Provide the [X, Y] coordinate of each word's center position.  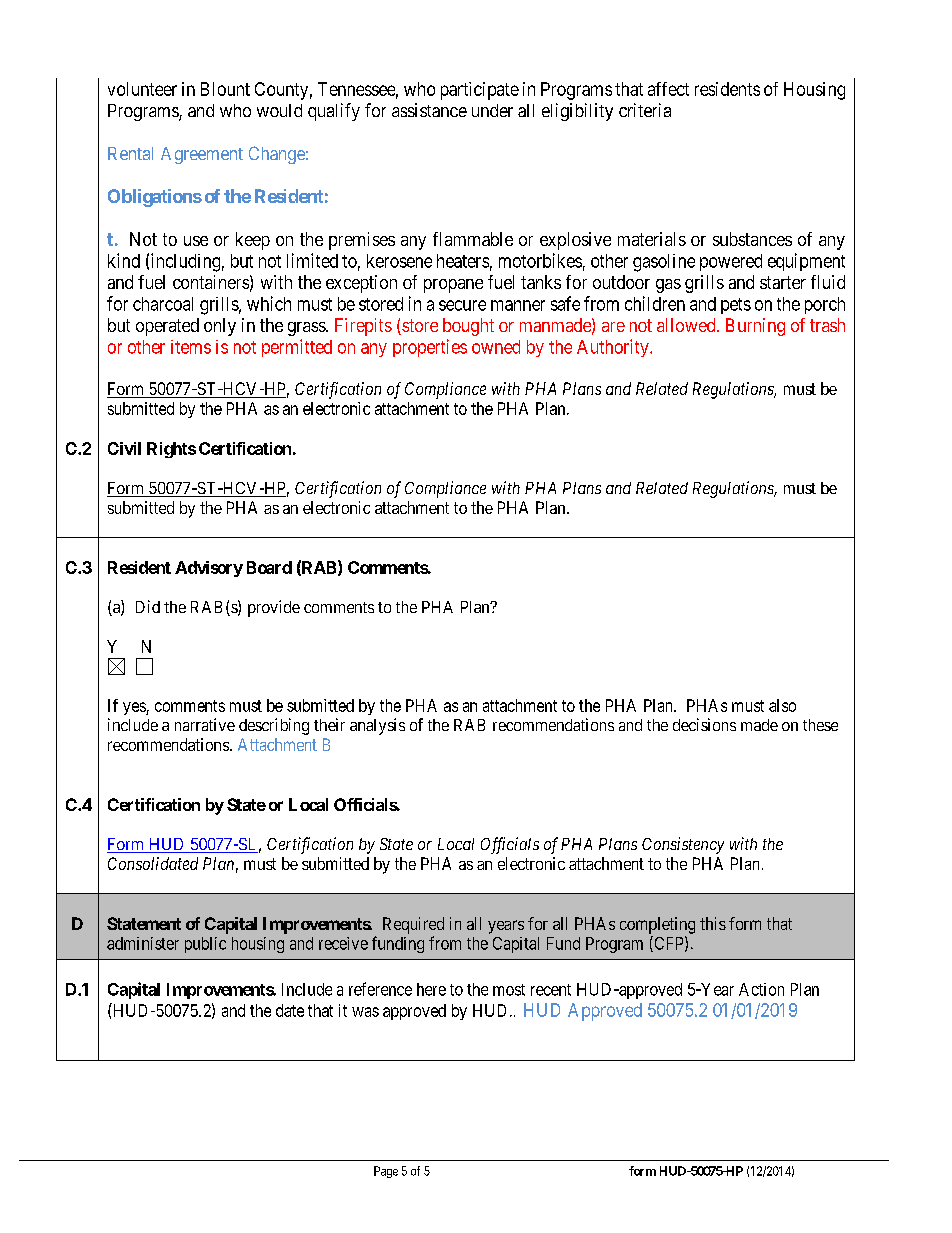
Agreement [202, 155]
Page [386, 1172]
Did [148, 606]
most [509, 990]
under [492, 110]
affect [668, 89]
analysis [377, 726]
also [782, 705]
